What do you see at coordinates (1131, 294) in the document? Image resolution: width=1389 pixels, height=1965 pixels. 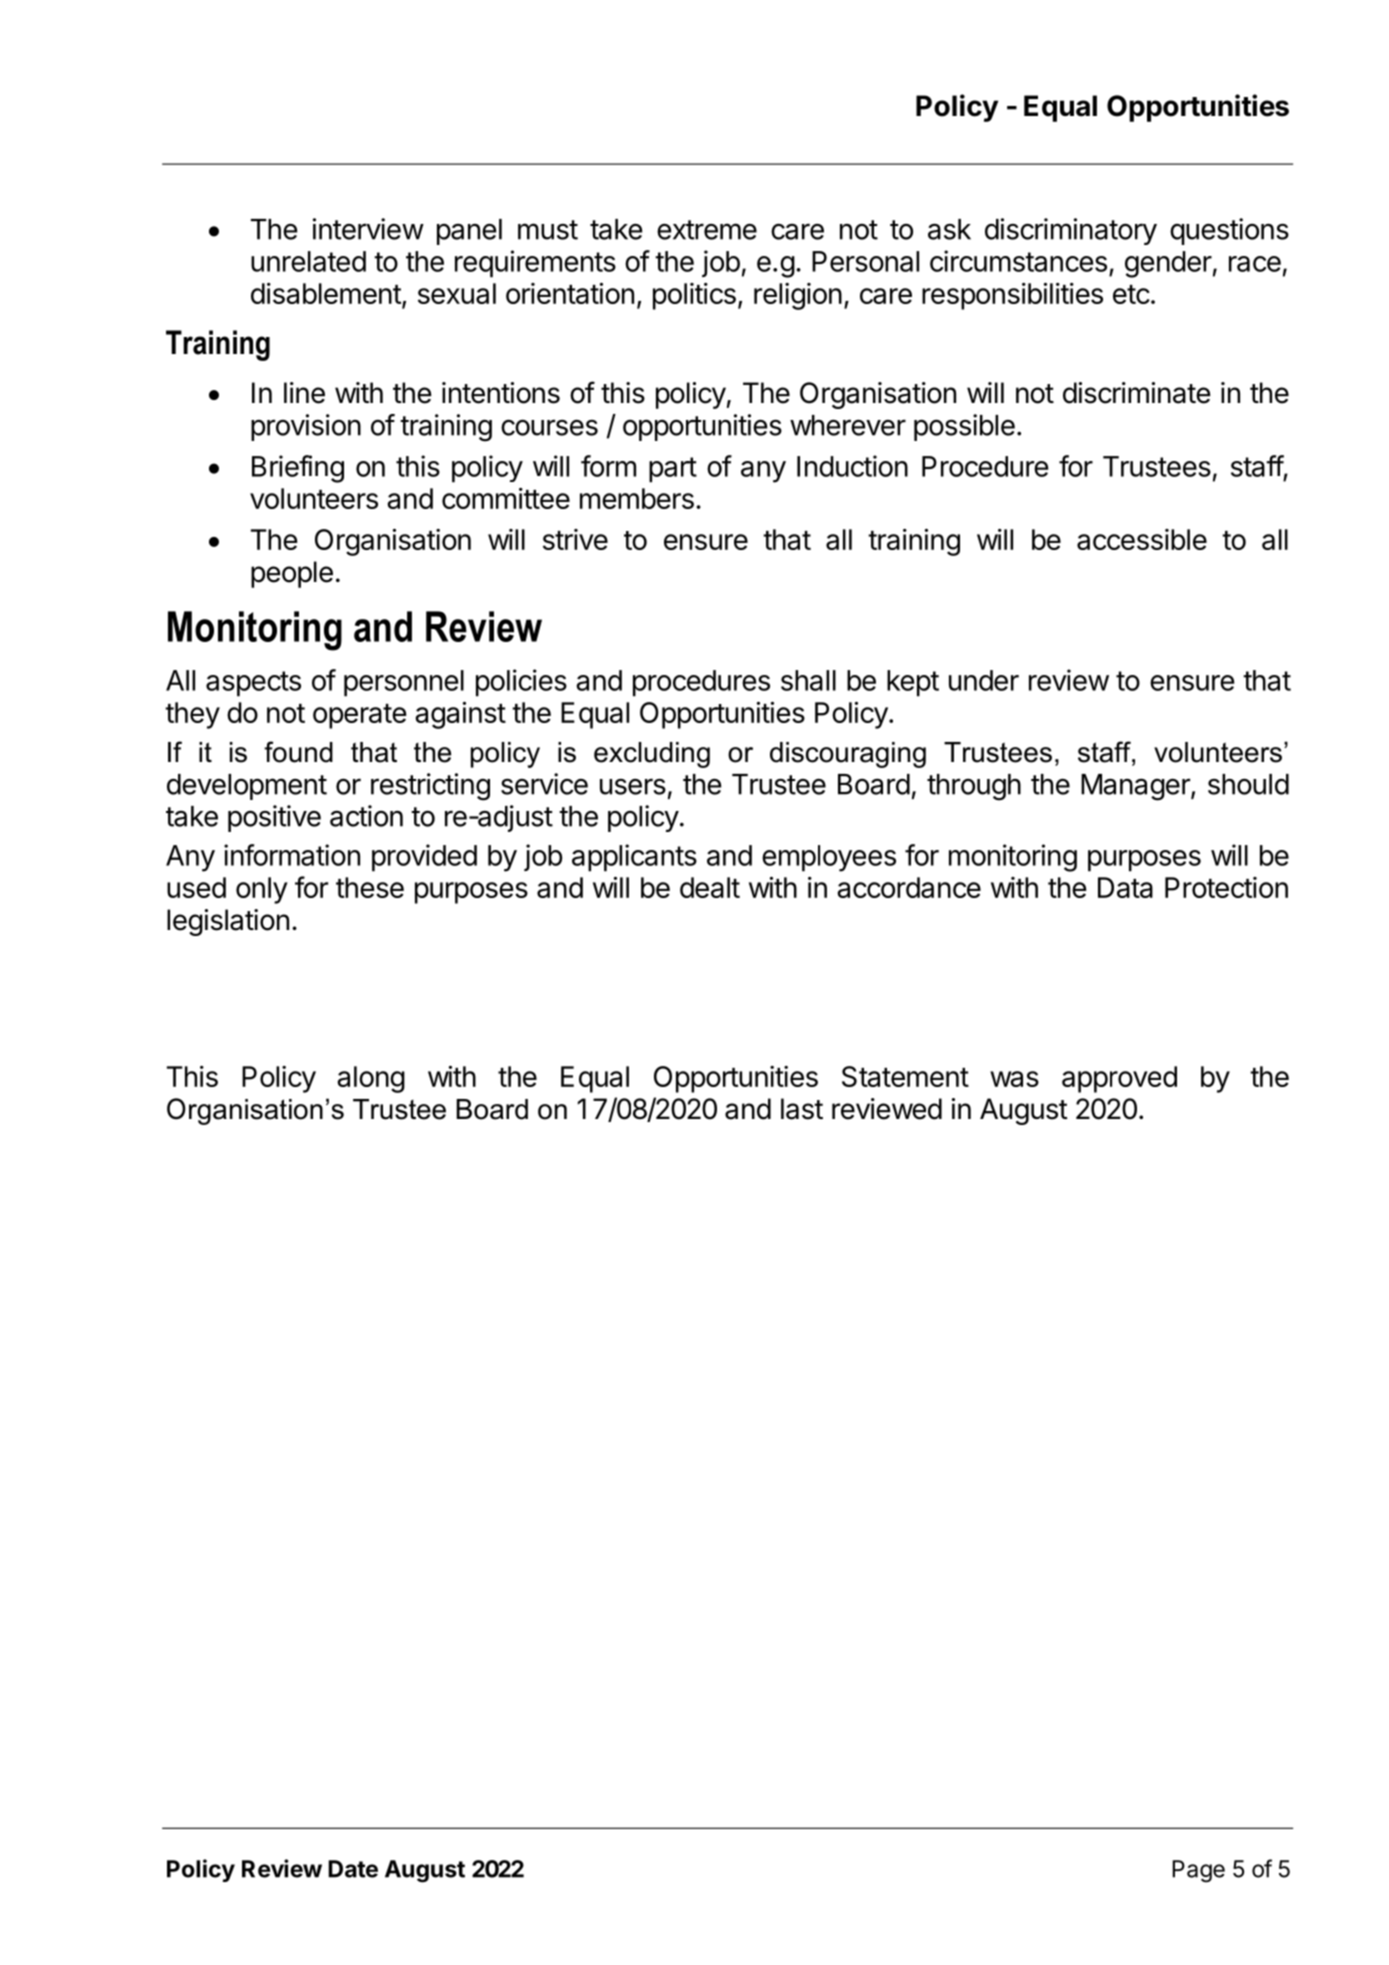 I see `etc` at bounding box center [1131, 294].
